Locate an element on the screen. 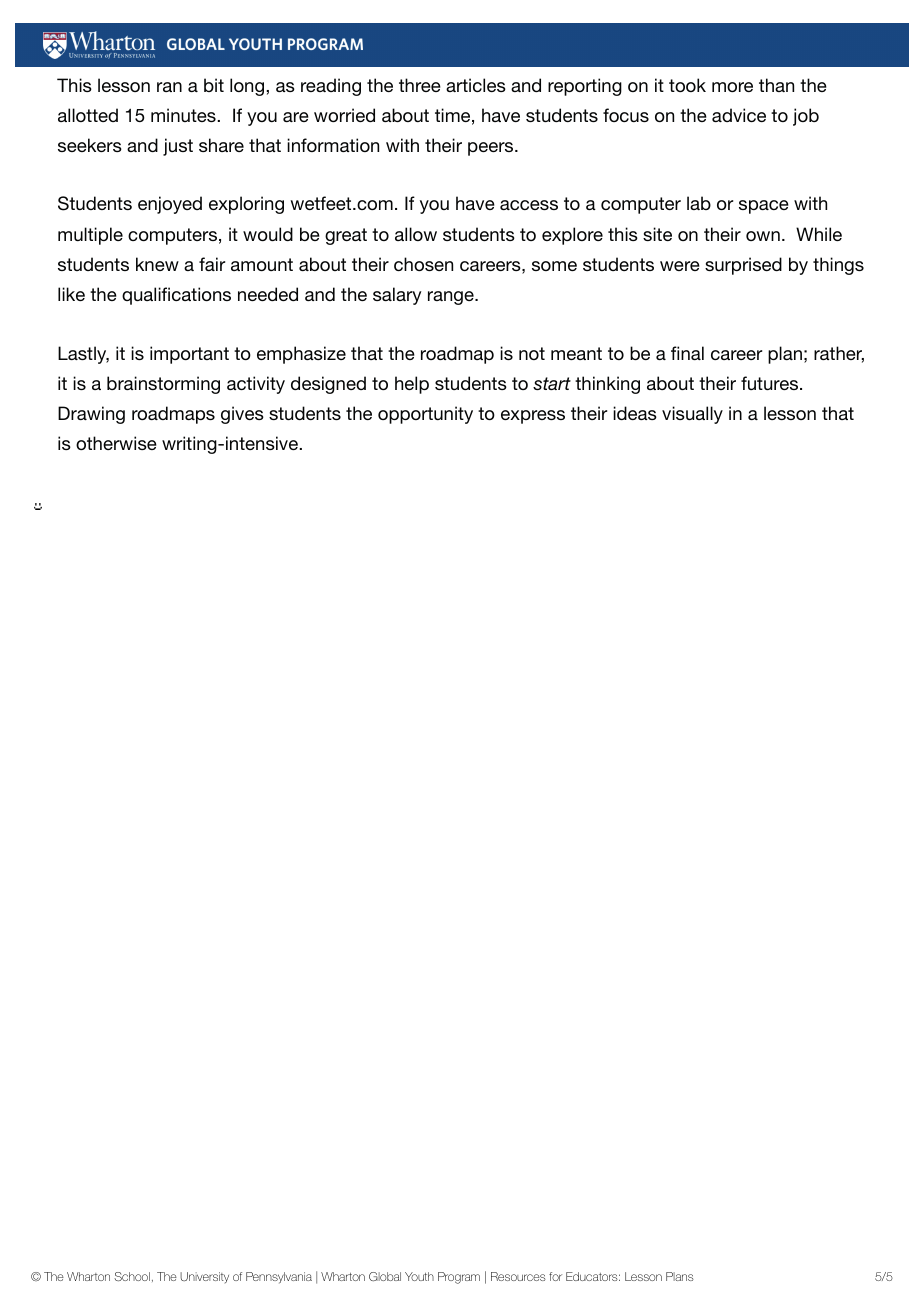 This screenshot has height=1308, width=924. ideas is located at coordinates (635, 413).
